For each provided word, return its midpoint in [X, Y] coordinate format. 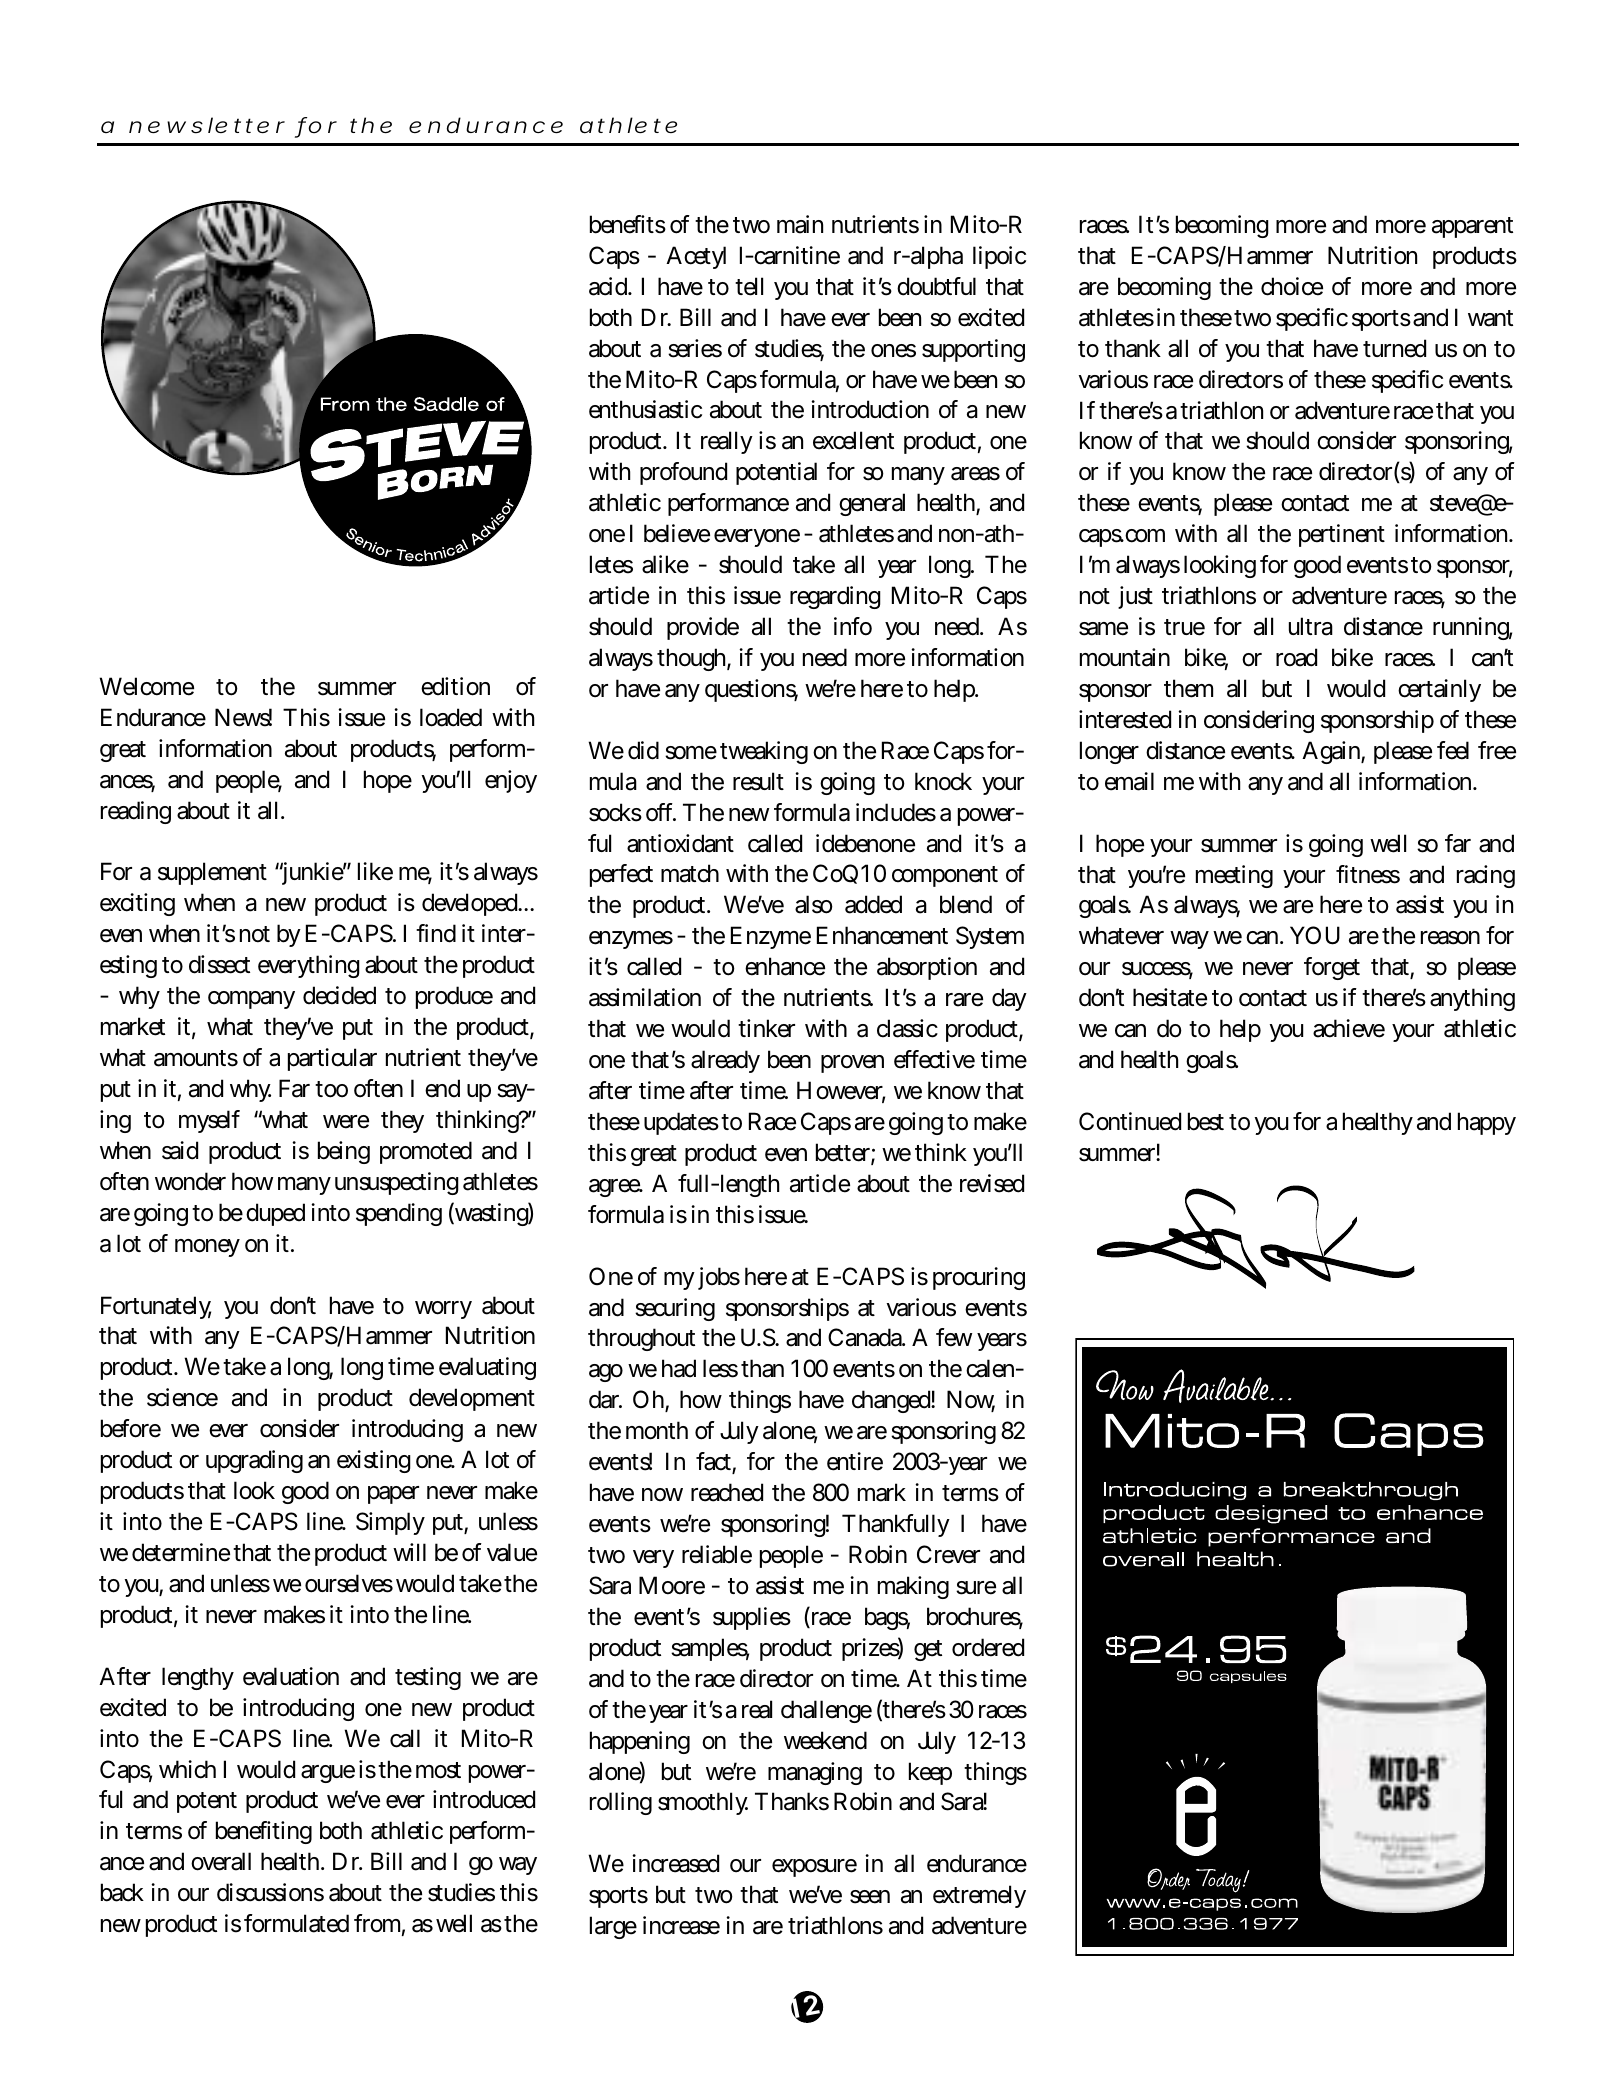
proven [852, 1064]
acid [610, 286]
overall [221, 1861]
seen [870, 1897]
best [1206, 1121]
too [331, 1089]
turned [1394, 348]
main [800, 224]
